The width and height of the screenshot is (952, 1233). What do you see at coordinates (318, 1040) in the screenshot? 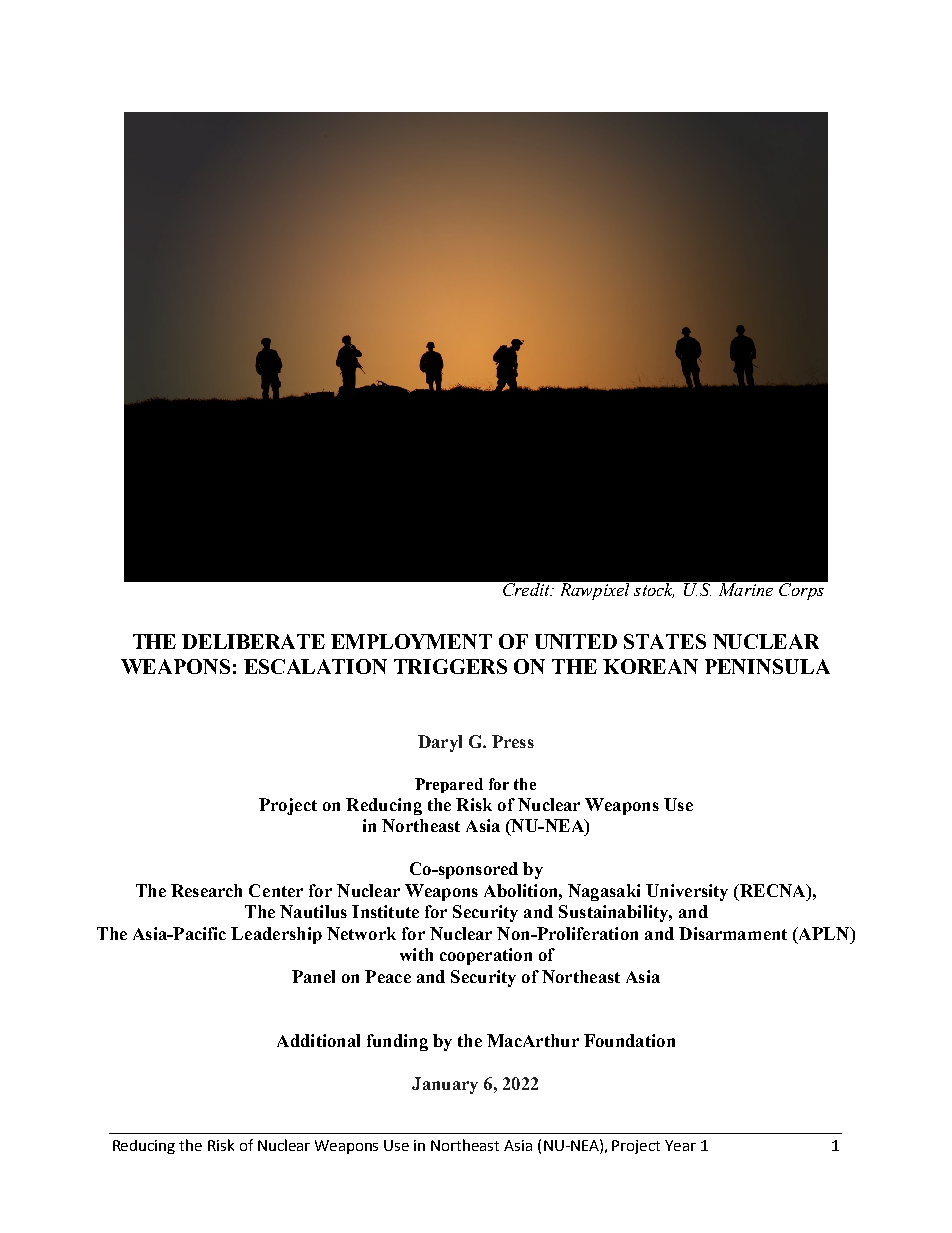
I see `Additional` at bounding box center [318, 1040].
